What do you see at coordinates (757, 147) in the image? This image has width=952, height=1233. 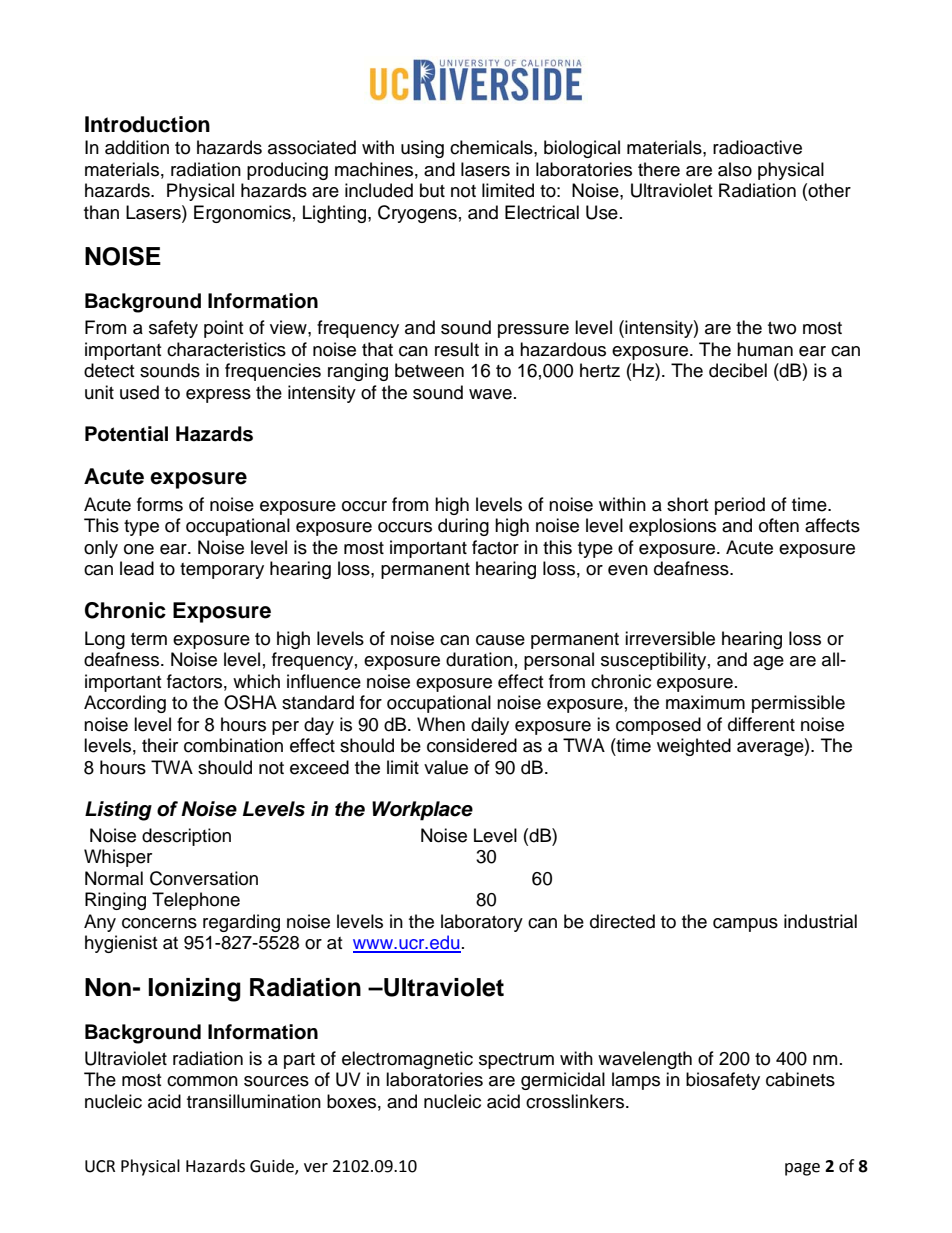 I see `radioactive` at bounding box center [757, 147].
